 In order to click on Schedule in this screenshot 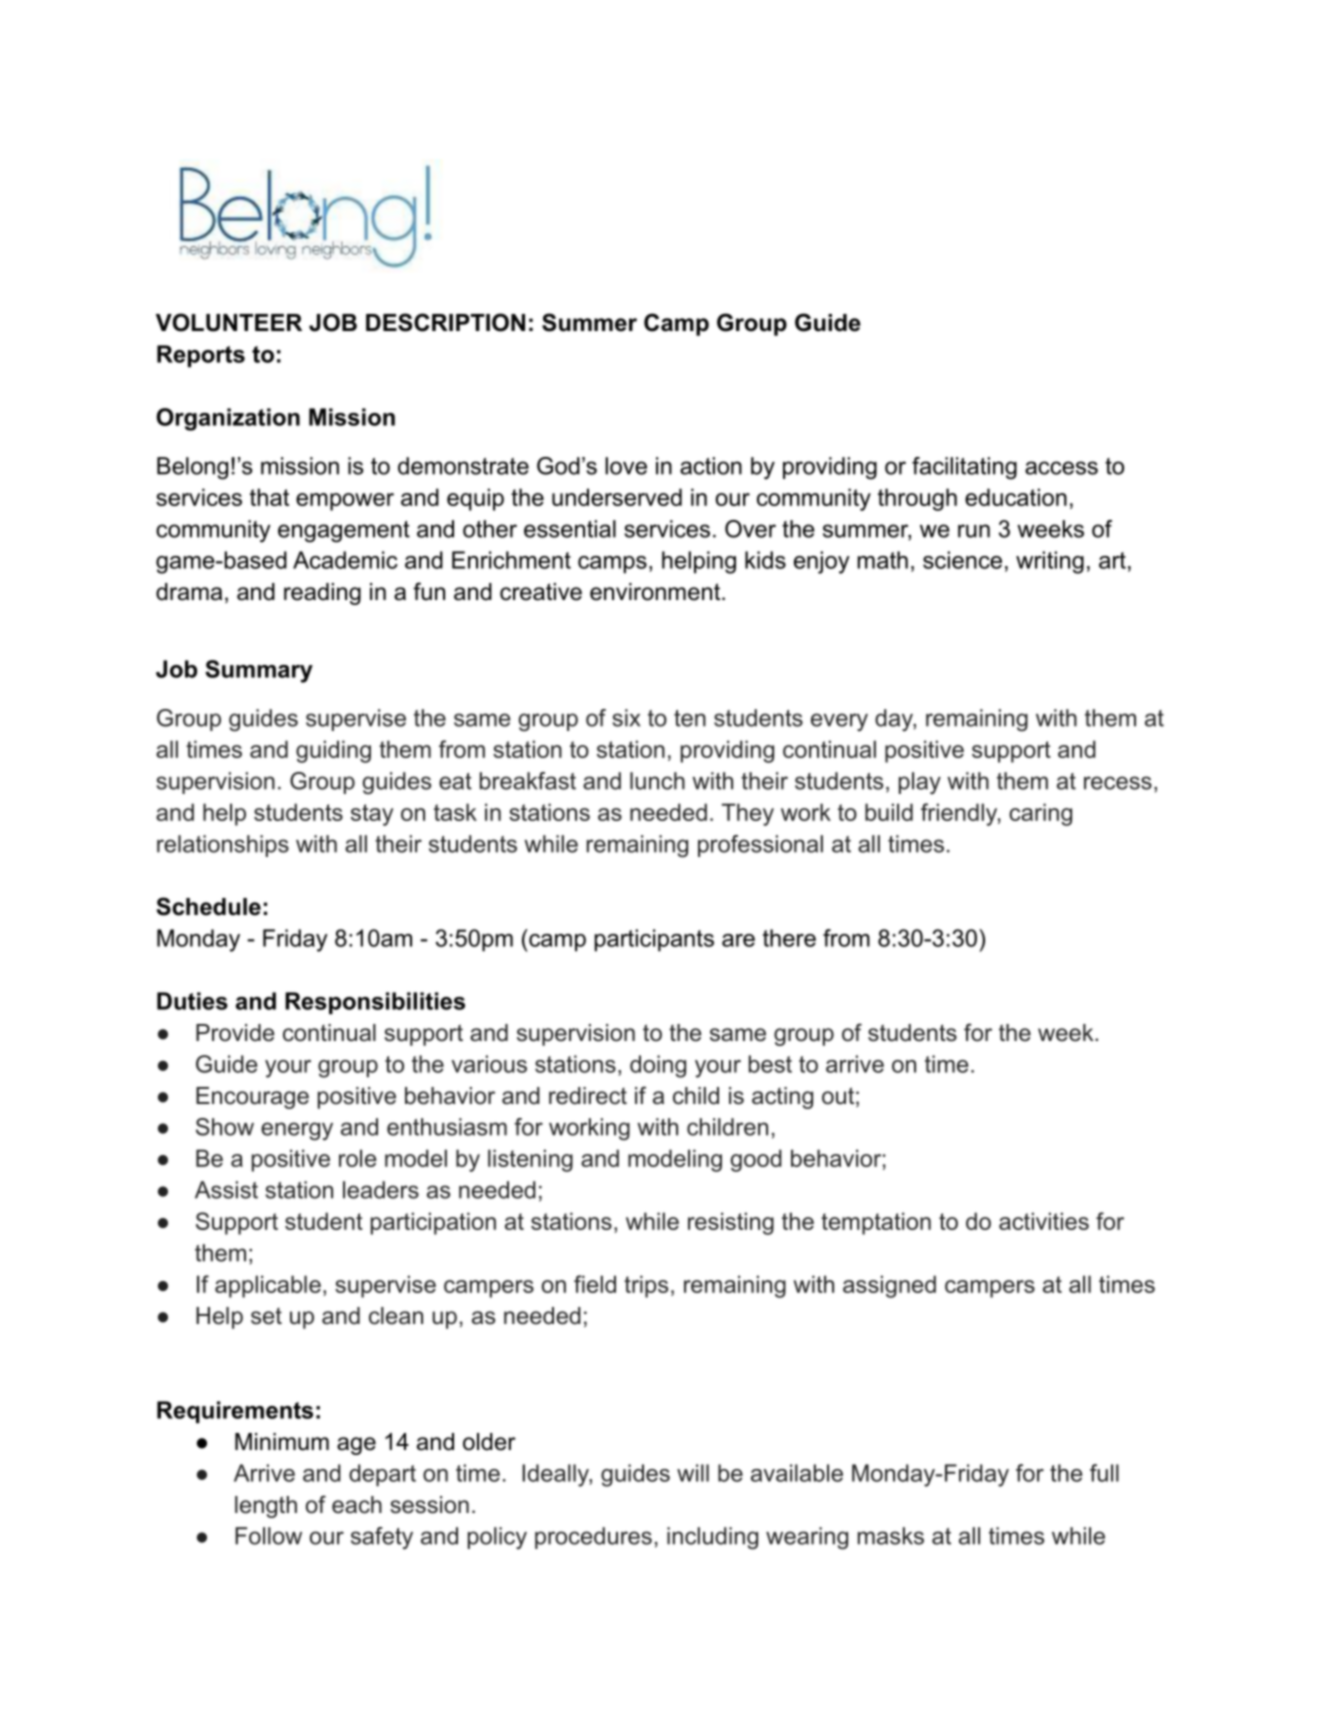, I will do `click(208, 906)`.
